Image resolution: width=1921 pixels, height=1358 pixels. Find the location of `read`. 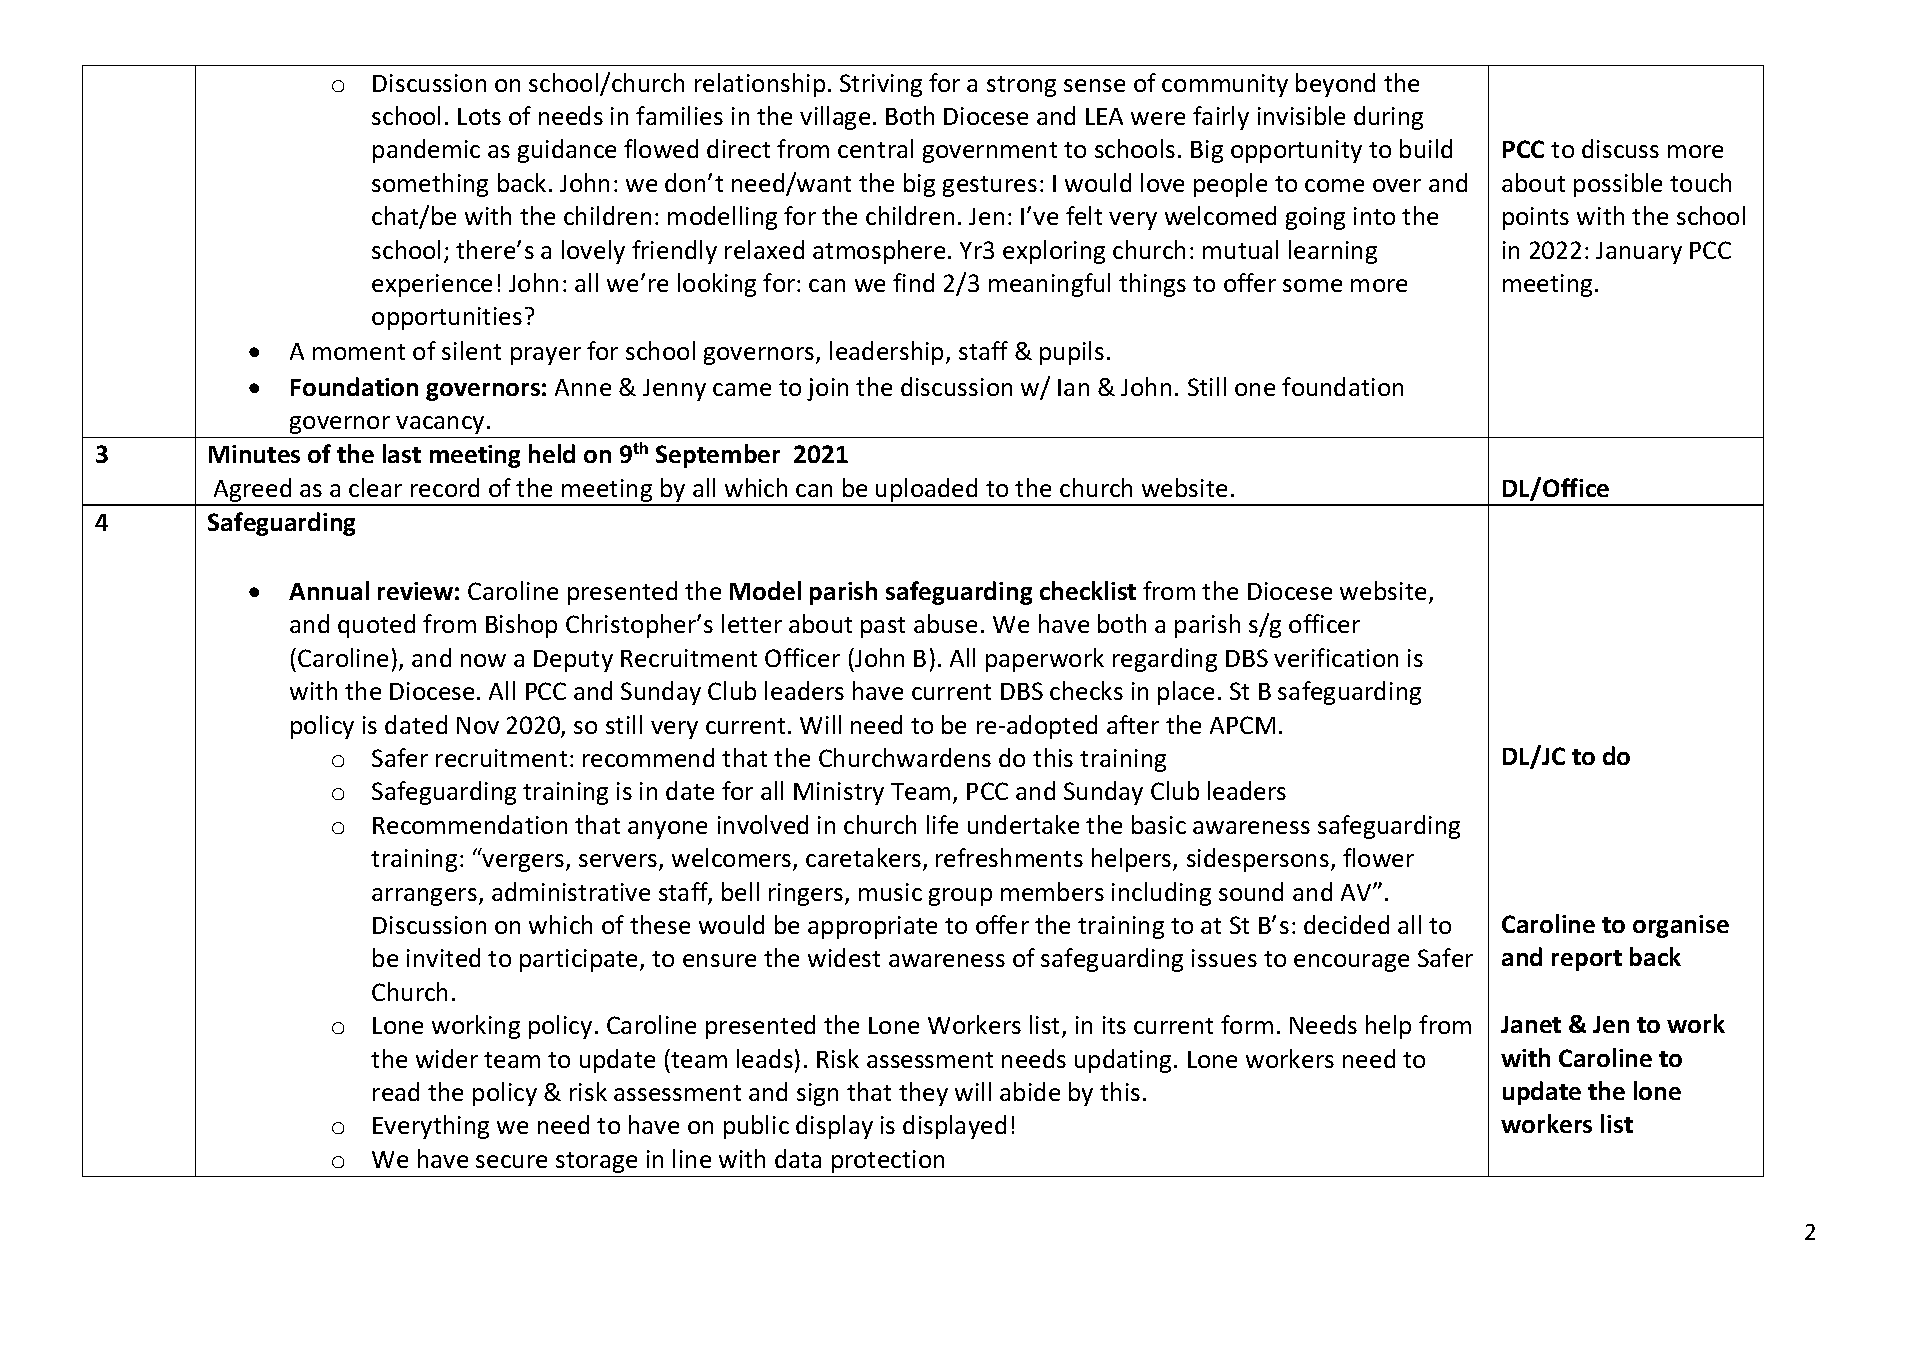

read is located at coordinates (396, 1091).
